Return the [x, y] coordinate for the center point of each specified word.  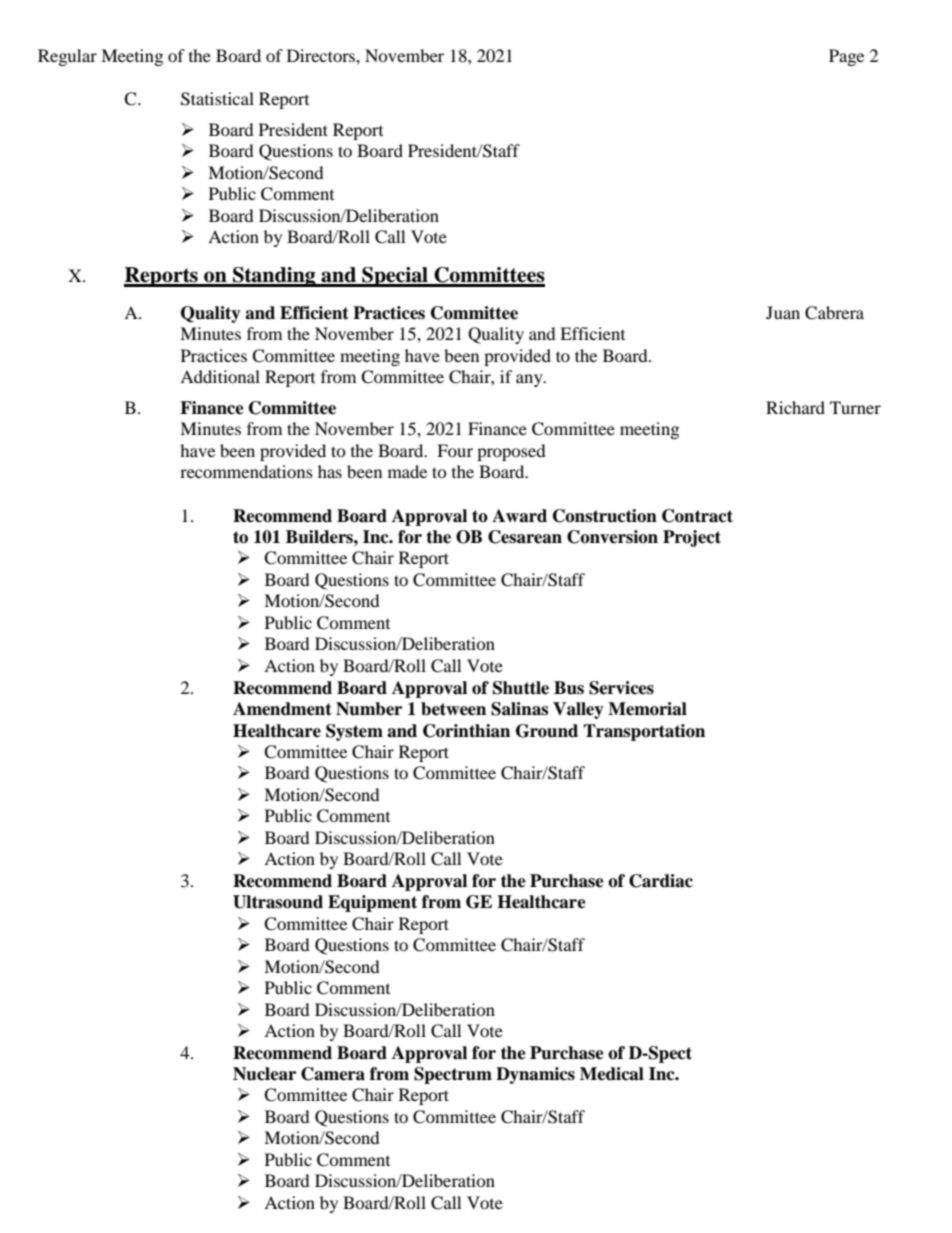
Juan [783, 312]
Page [846, 57]
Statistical [217, 99]
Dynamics [535, 1075]
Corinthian [466, 731]
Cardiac [661, 881]
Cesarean [525, 537]
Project [692, 538]
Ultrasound [278, 902]
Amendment [282, 709]
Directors [322, 55]
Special [395, 277]
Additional [220, 376]
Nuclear [264, 1074]
